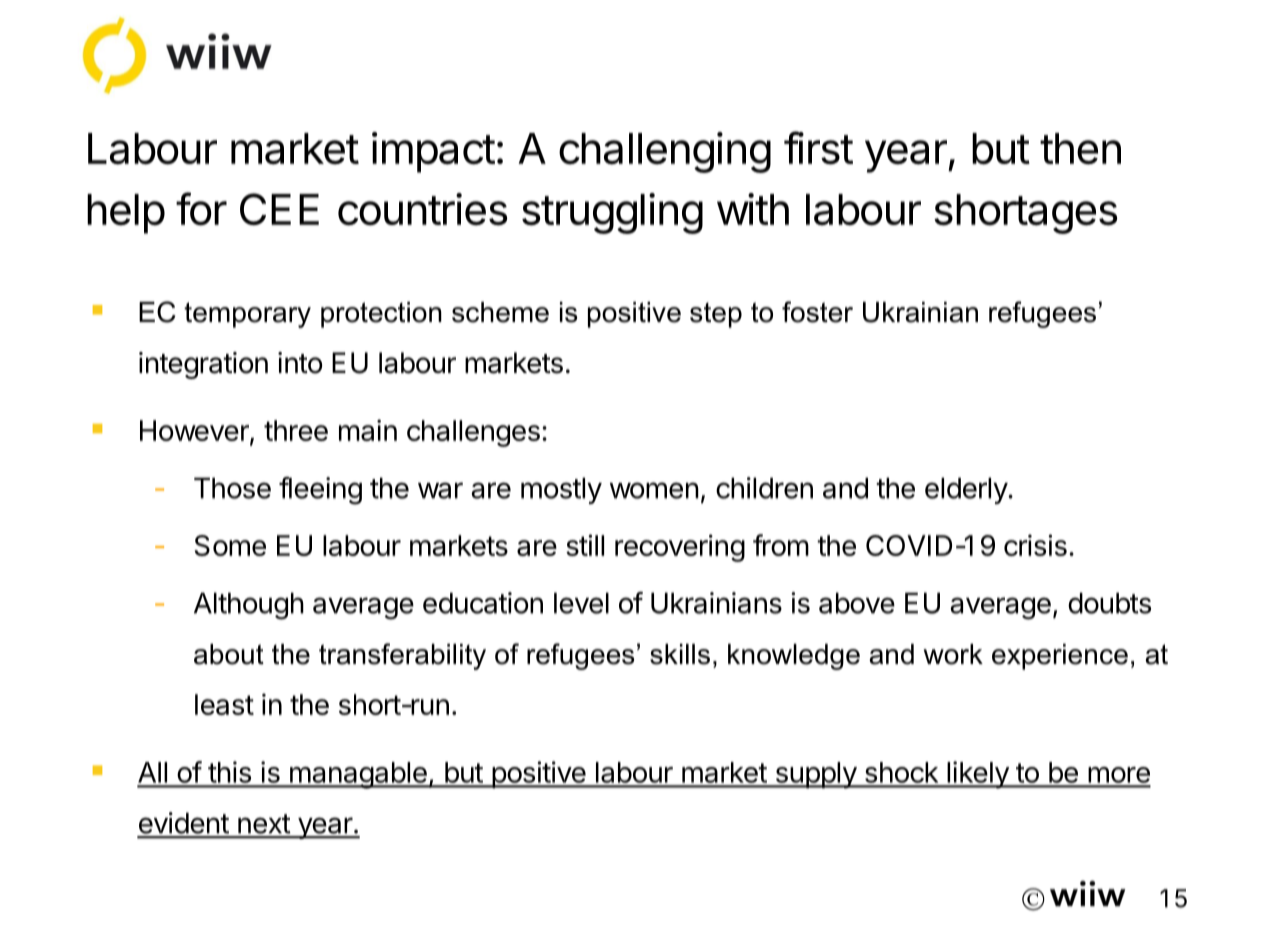  What do you see at coordinates (320, 491) in the screenshot?
I see `fleeing` at bounding box center [320, 491].
